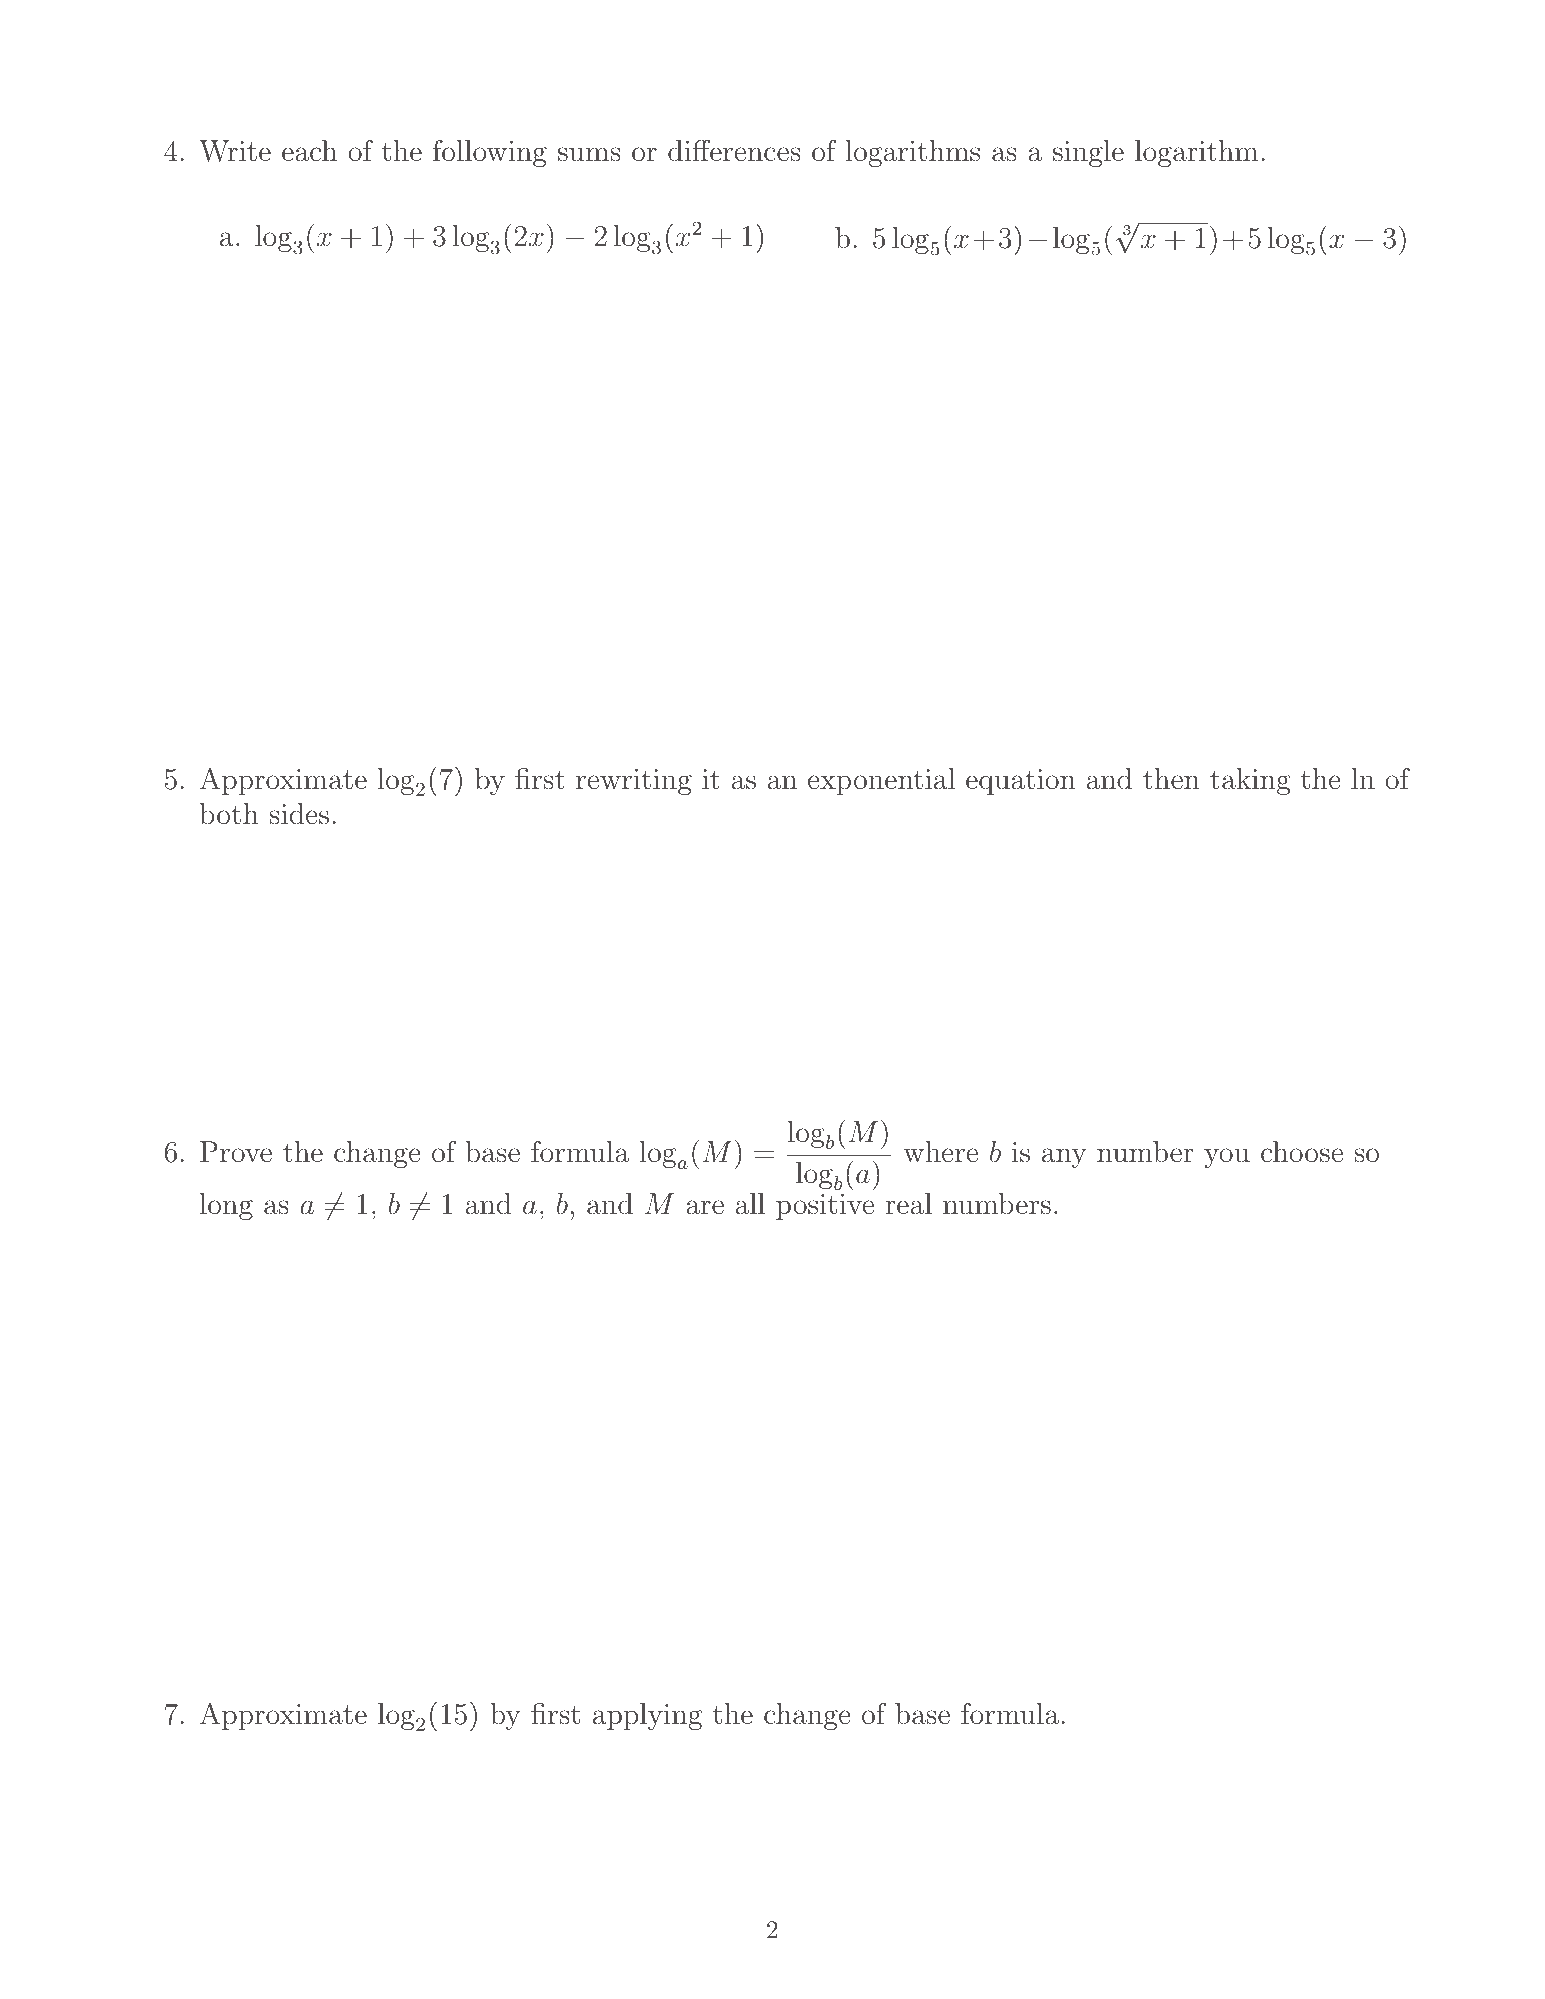 The image size is (1545, 1999). Describe the element at coordinates (299, 814) in the document. I see `sides` at that location.
